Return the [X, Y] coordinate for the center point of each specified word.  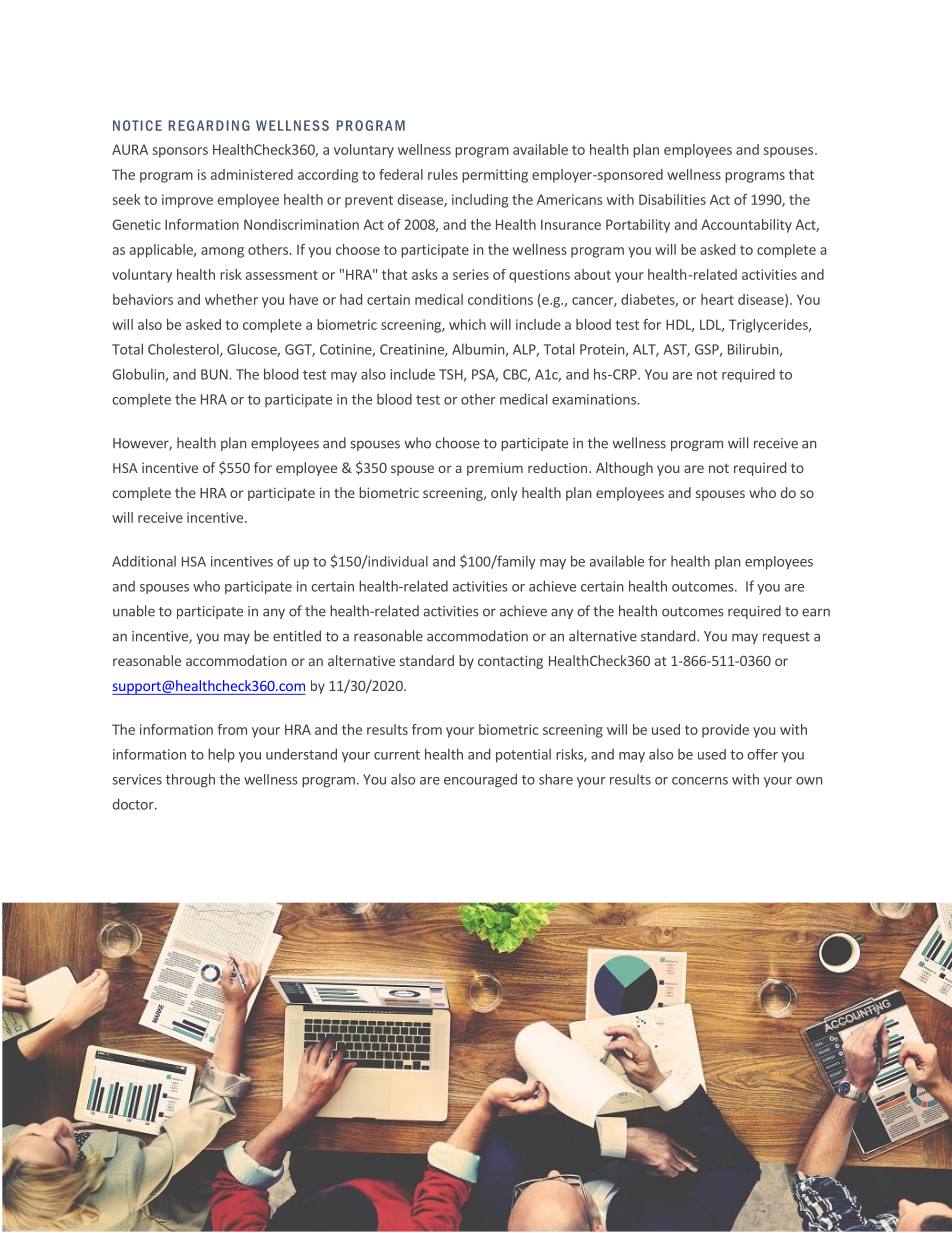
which [467, 324]
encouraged [480, 781]
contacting [510, 662]
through [190, 781]
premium [495, 469]
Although [624, 469]
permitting [495, 176]
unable [134, 611]
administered [252, 174]
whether [231, 299]
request [786, 638]
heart [717, 299]
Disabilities [672, 199]
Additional [144, 561]
